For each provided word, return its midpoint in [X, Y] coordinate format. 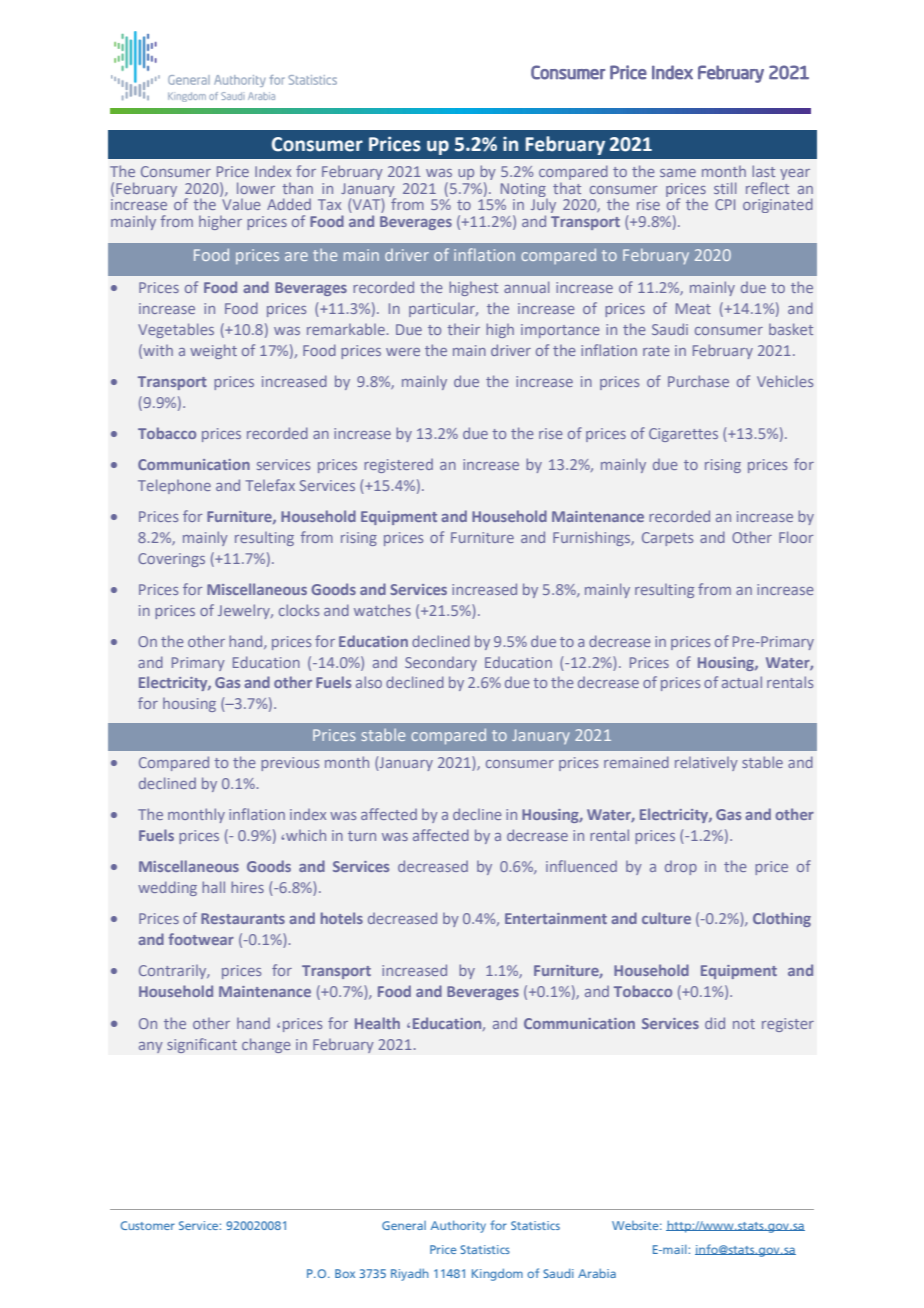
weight [213, 351]
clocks [299, 610]
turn [362, 836]
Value [240, 203]
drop [681, 868]
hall [213, 887]
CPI [725, 204]
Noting [523, 190]
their [463, 329]
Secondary [441, 664]
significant [202, 1045]
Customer [147, 1225]
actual [742, 682]
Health [377, 1023]
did [715, 1023]
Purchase [698, 381]
